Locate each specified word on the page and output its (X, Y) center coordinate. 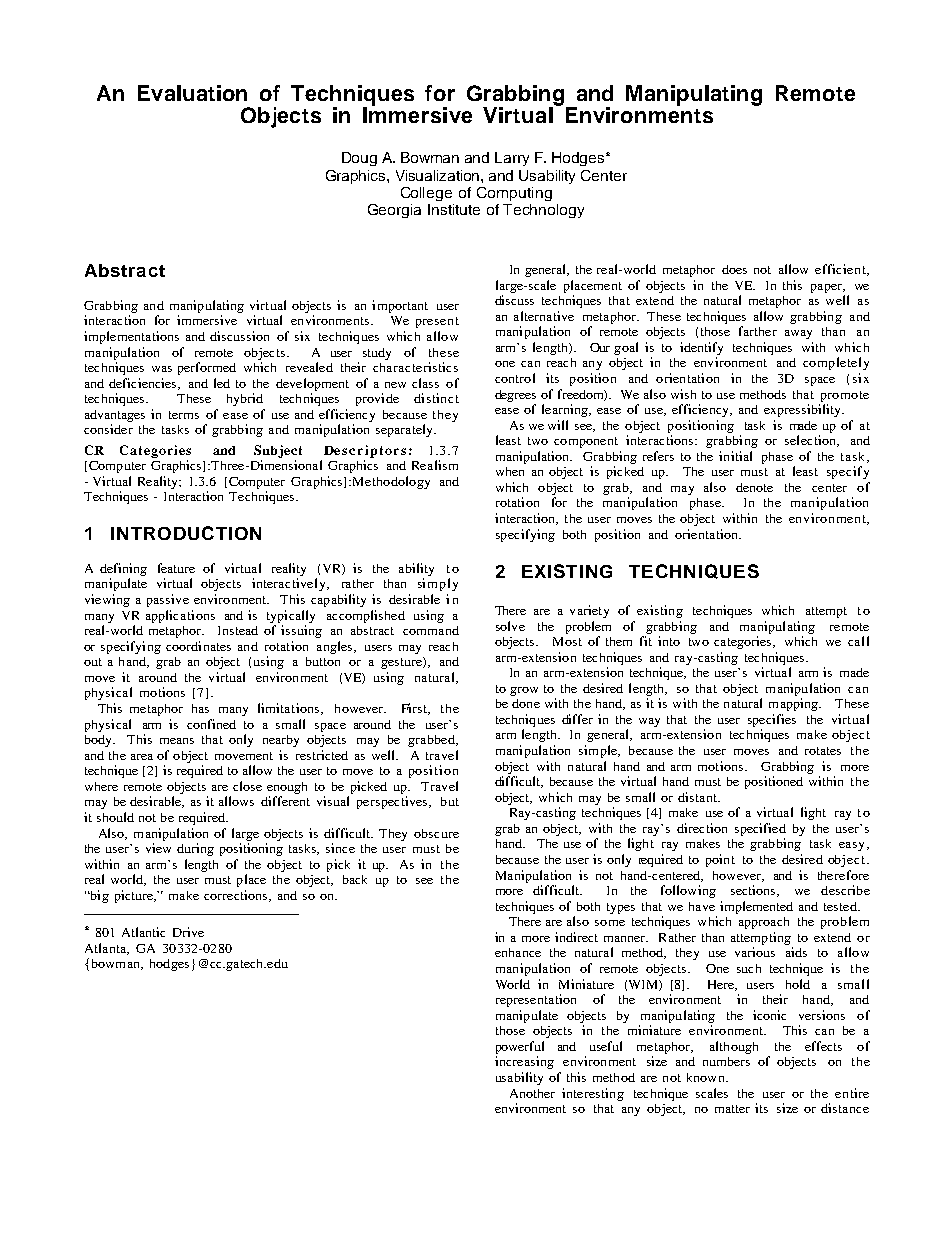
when (510, 471)
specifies (772, 720)
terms (184, 415)
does (734, 269)
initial (735, 456)
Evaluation (192, 93)
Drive (188, 932)
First (416, 709)
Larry (512, 159)
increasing (524, 1062)
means (177, 741)
